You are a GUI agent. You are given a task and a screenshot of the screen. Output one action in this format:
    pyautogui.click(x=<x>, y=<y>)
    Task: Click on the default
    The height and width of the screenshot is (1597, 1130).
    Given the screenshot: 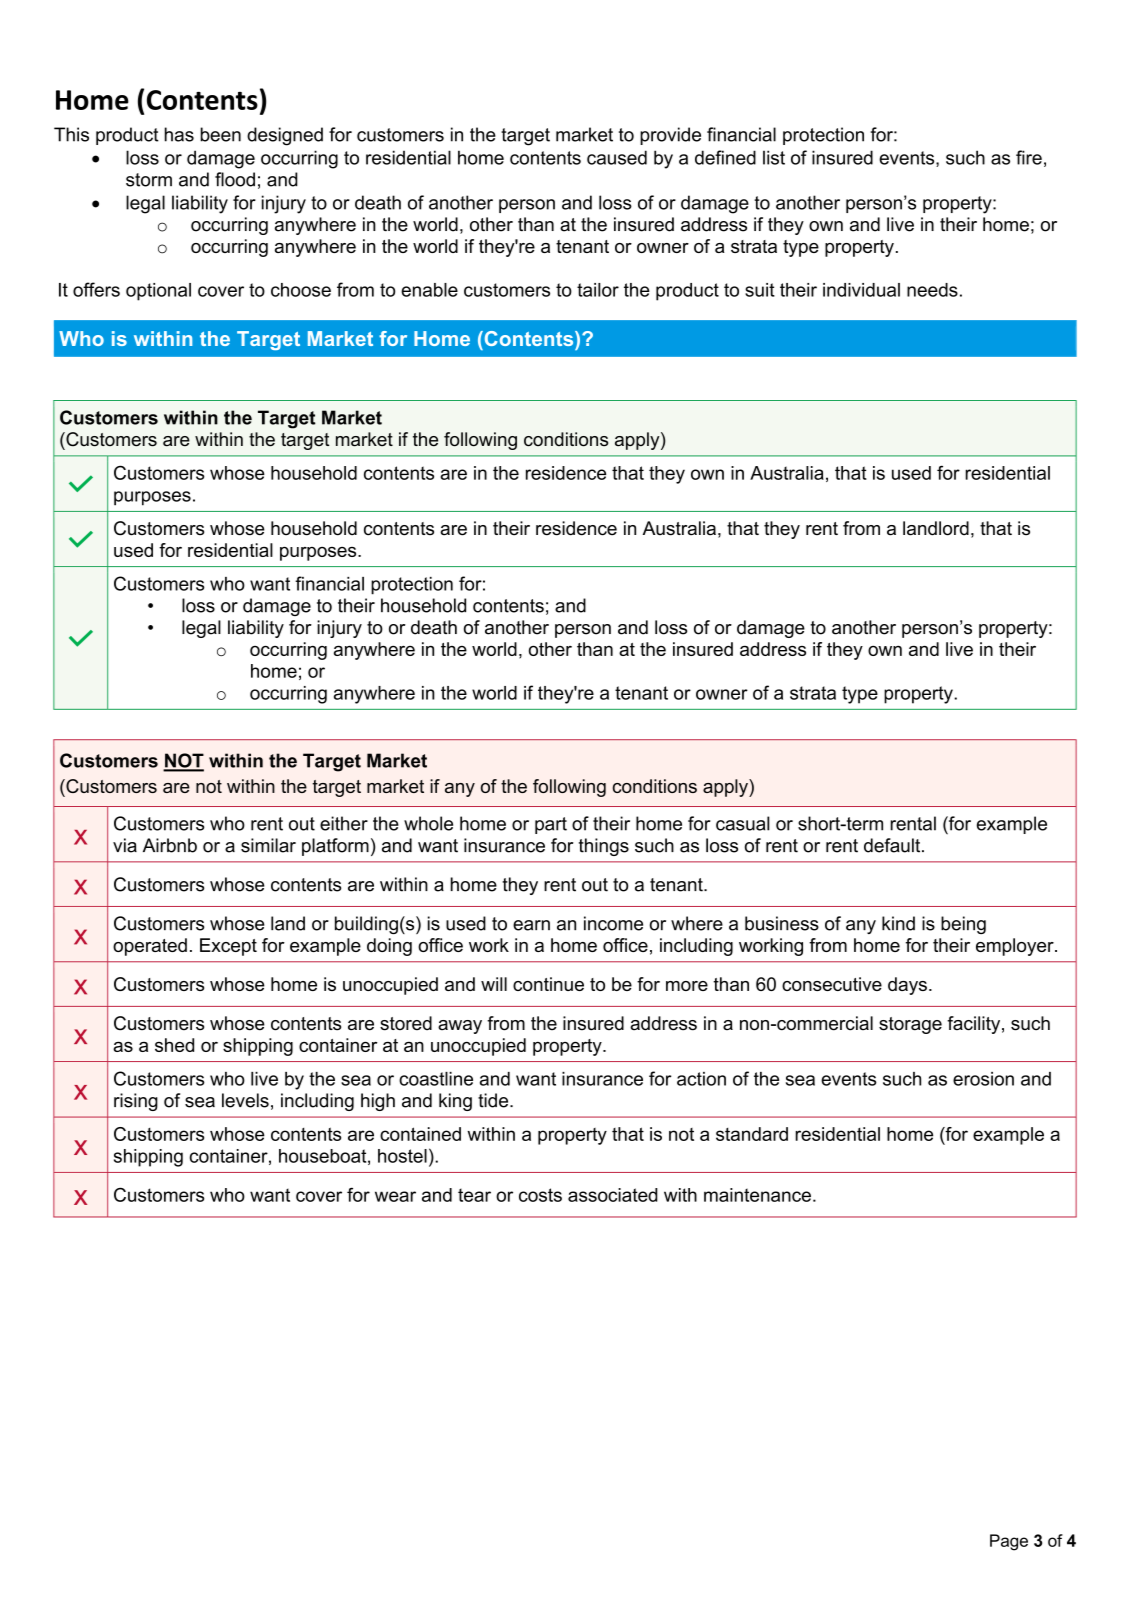 What is the action you would take?
    pyautogui.click(x=893, y=845)
